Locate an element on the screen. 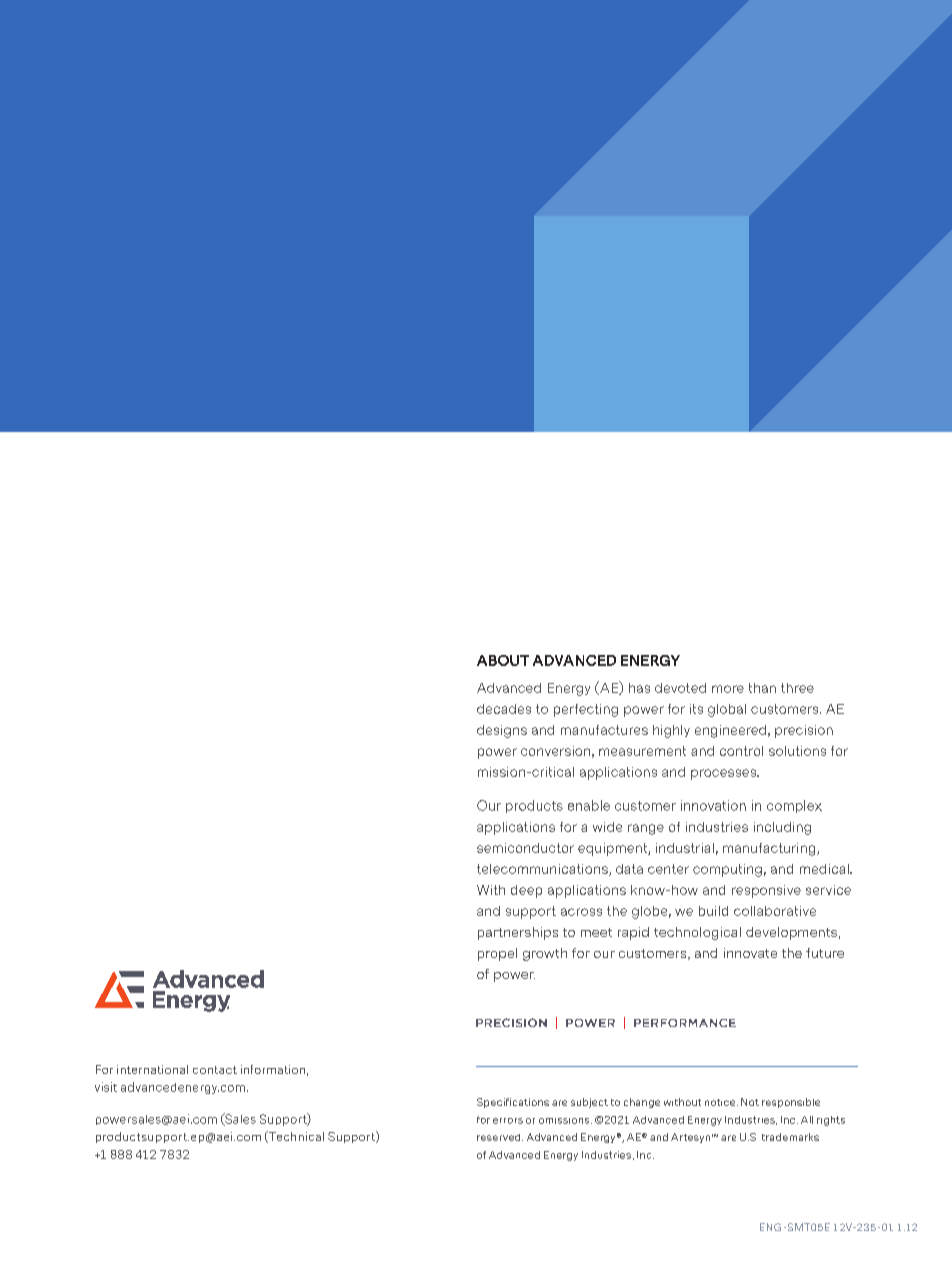 The image size is (952, 1267). errors is located at coordinates (508, 1121).
